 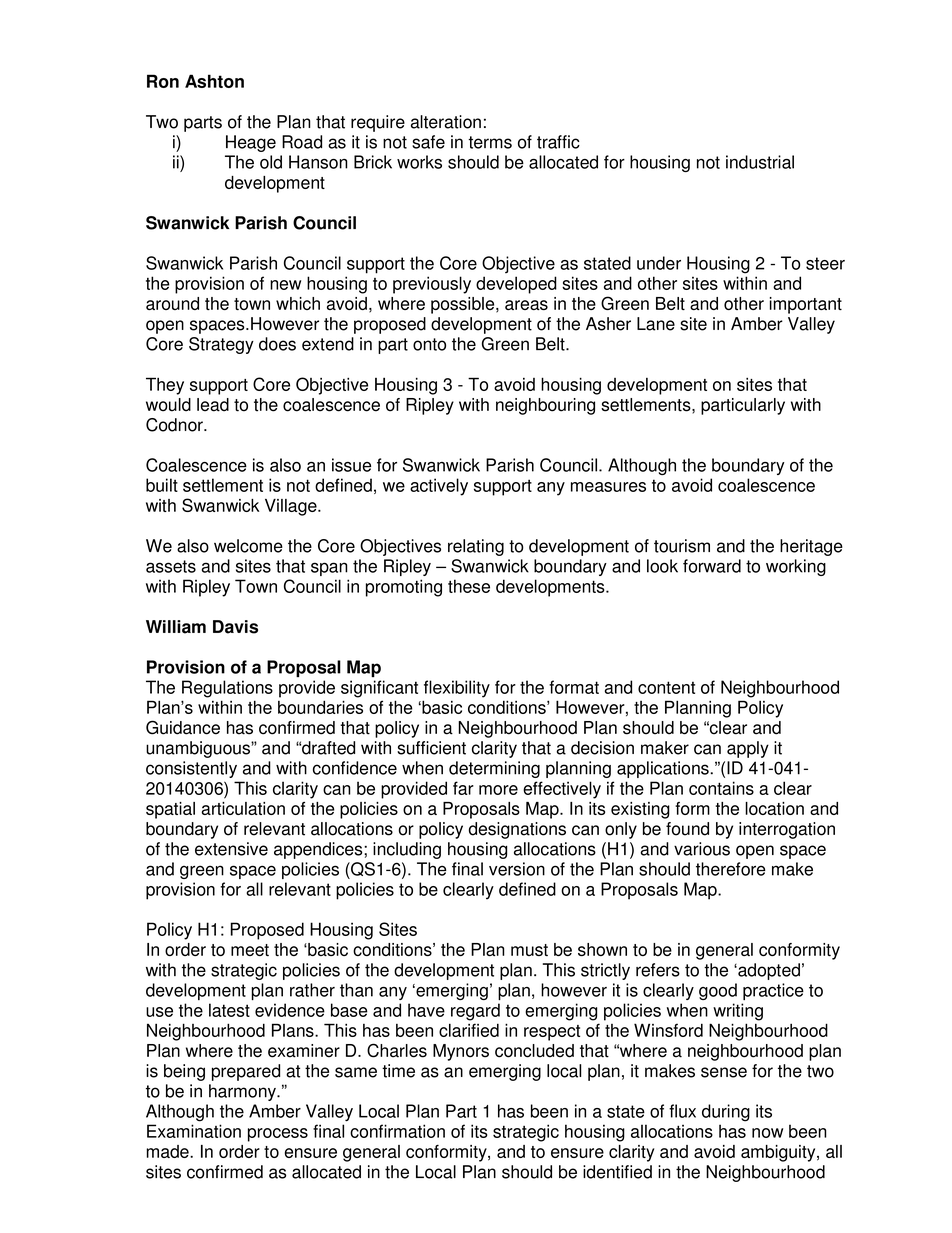 I want to click on confirmation, so click(x=397, y=1131).
